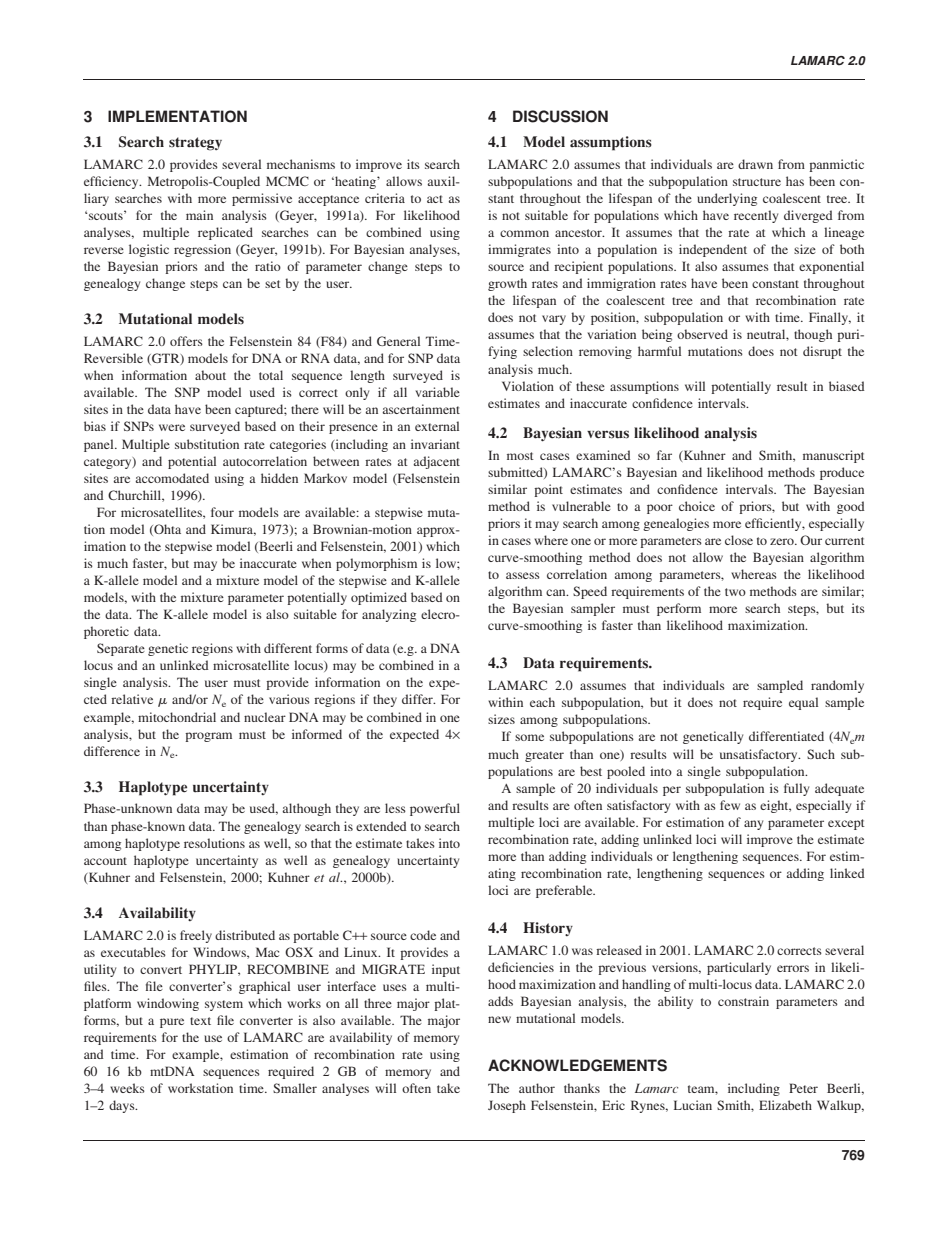 The image size is (952, 1233). What do you see at coordinates (507, 1106) in the screenshot?
I see `Joseph` at bounding box center [507, 1106].
